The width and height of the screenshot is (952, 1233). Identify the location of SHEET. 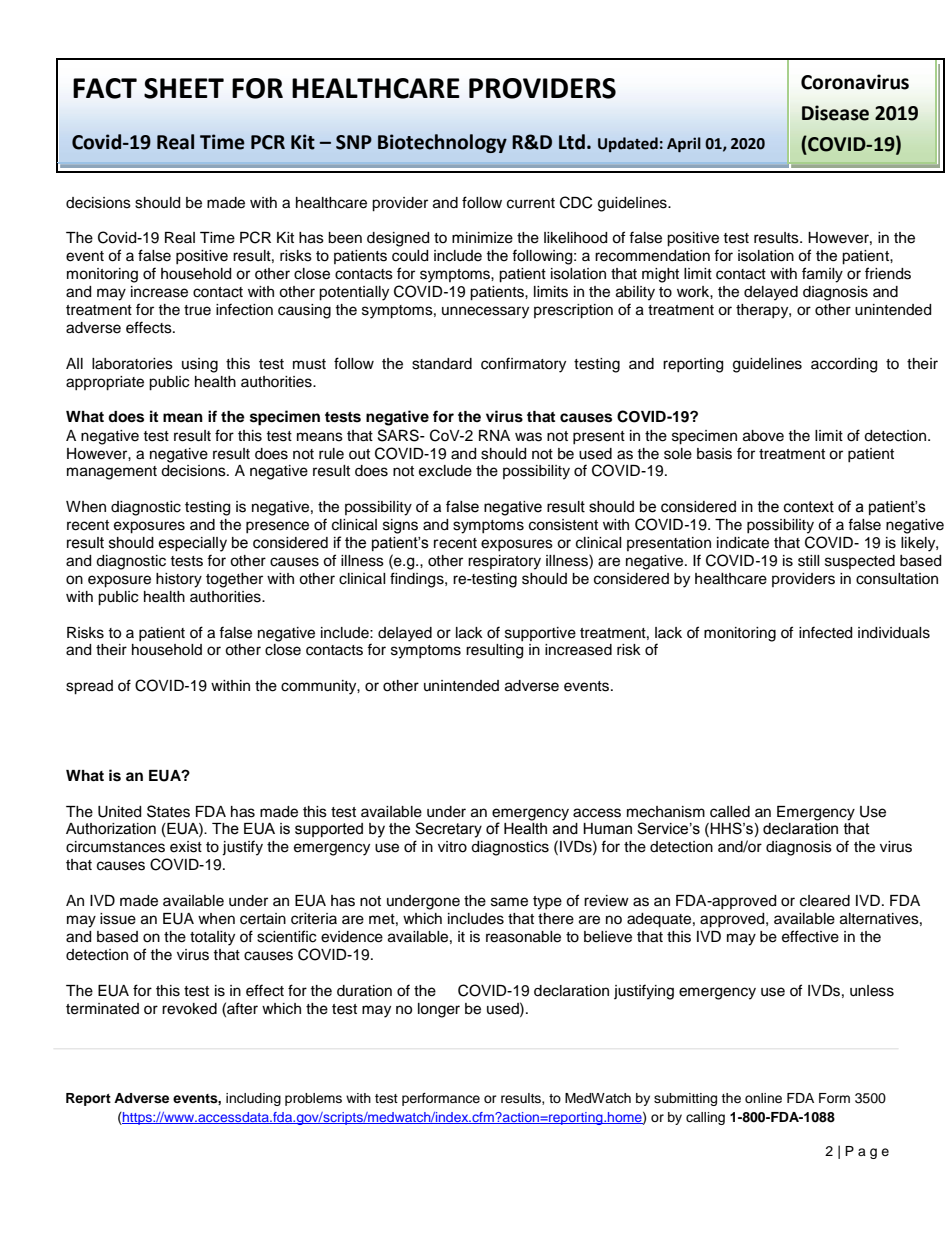
(184, 88).
